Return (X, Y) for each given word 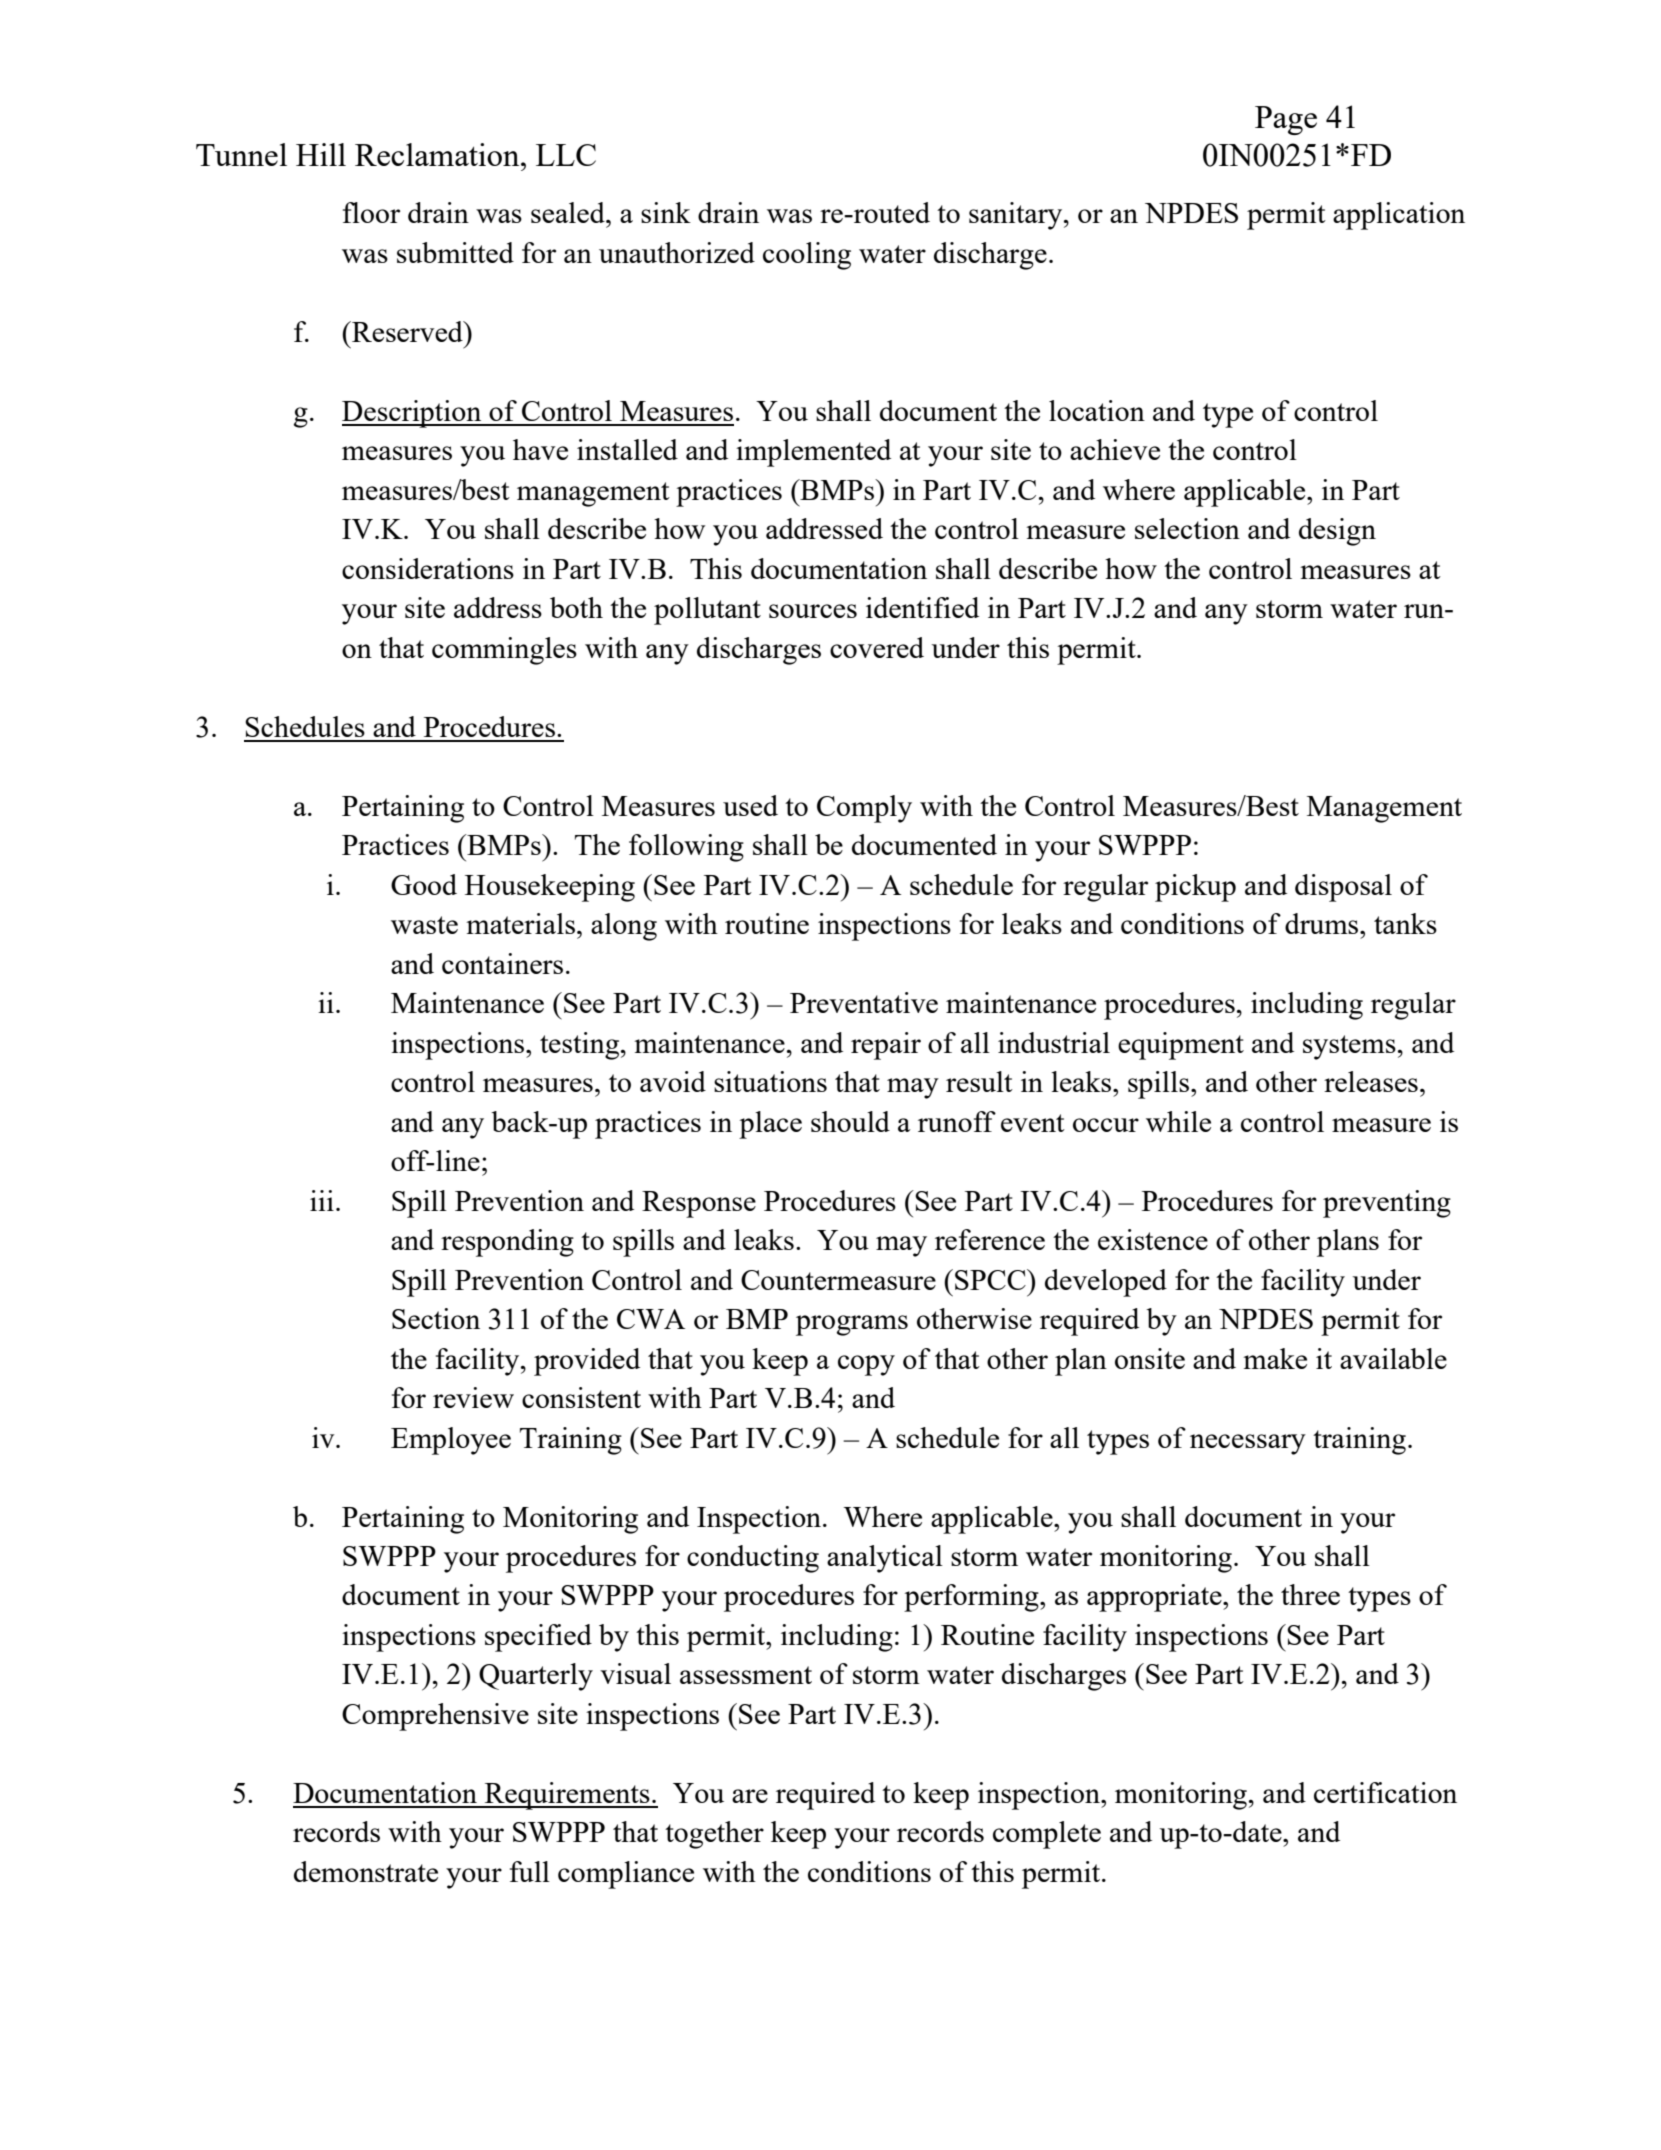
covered (877, 647)
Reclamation (438, 154)
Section (436, 1318)
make (1275, 1358)
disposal (1343, 888)
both (576, 607)
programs (852, 1325)
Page (1286, 120)
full (530, 1871)
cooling (807, 256)
